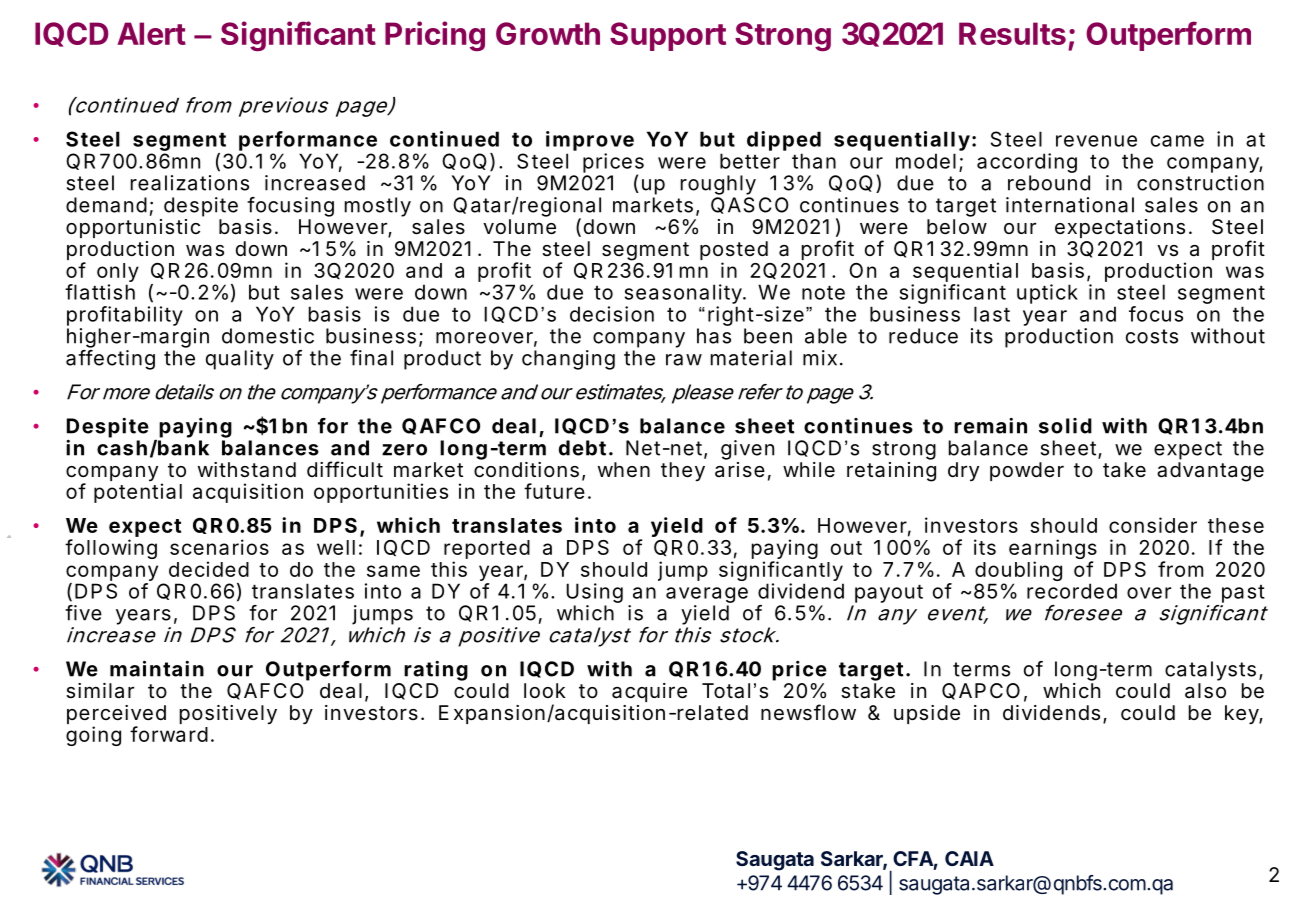 This page has height=911, width=1316. What do you see at coordinates (1012, 33) in the page?
I see `Results` at bounding box center [1012, 33].
